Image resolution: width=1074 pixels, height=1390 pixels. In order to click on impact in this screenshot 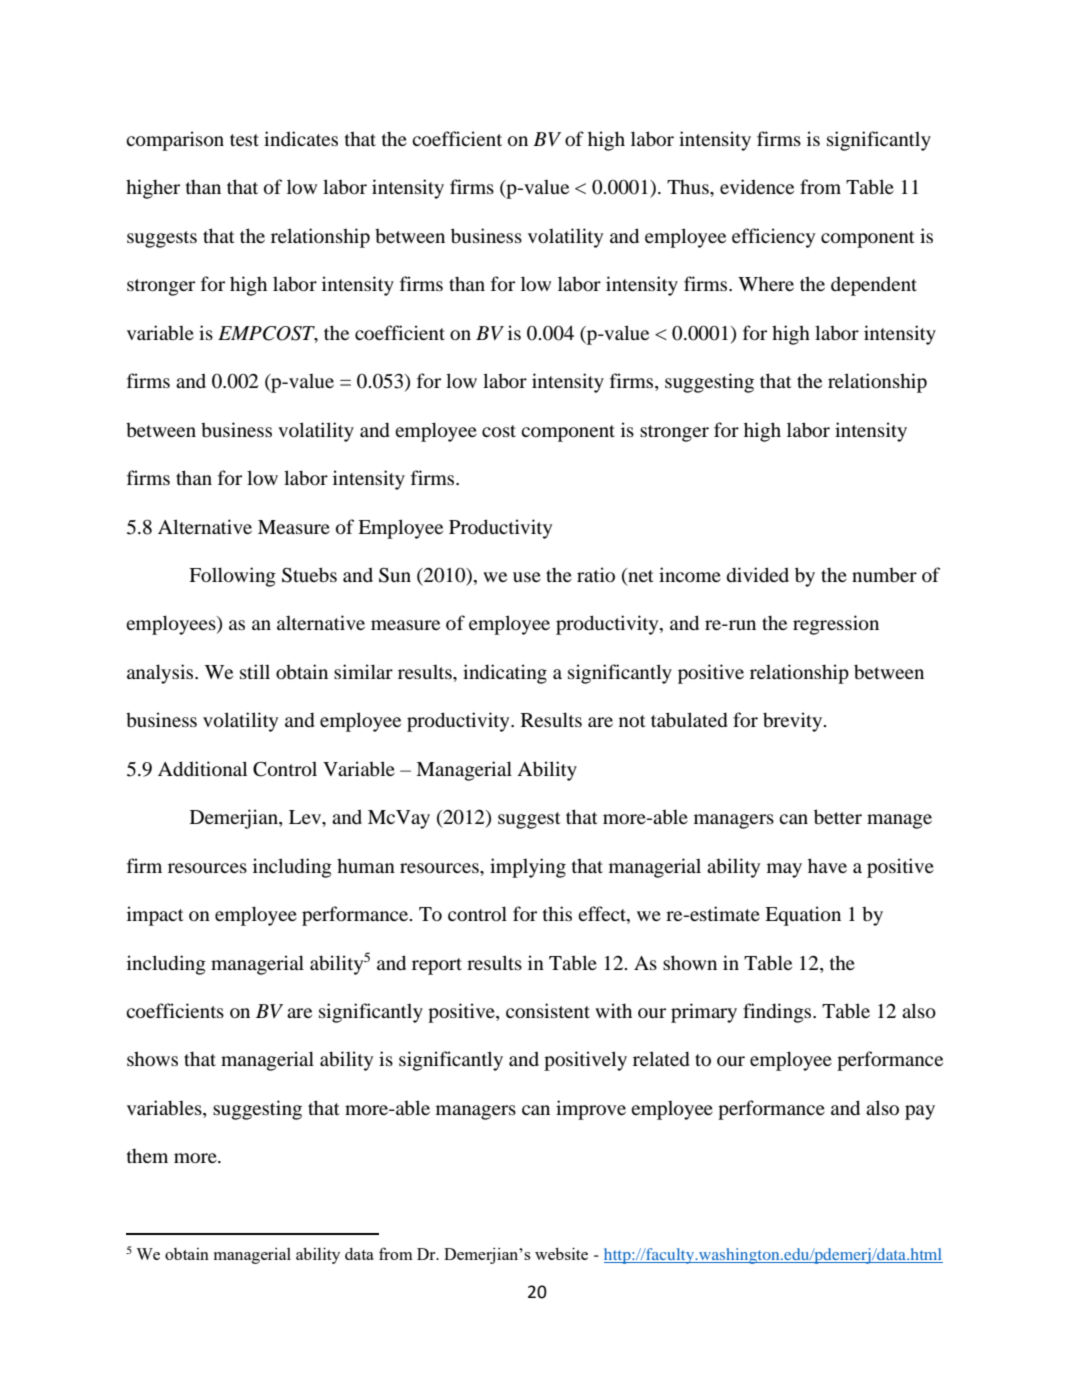, I will do `click(155, 916)`.
